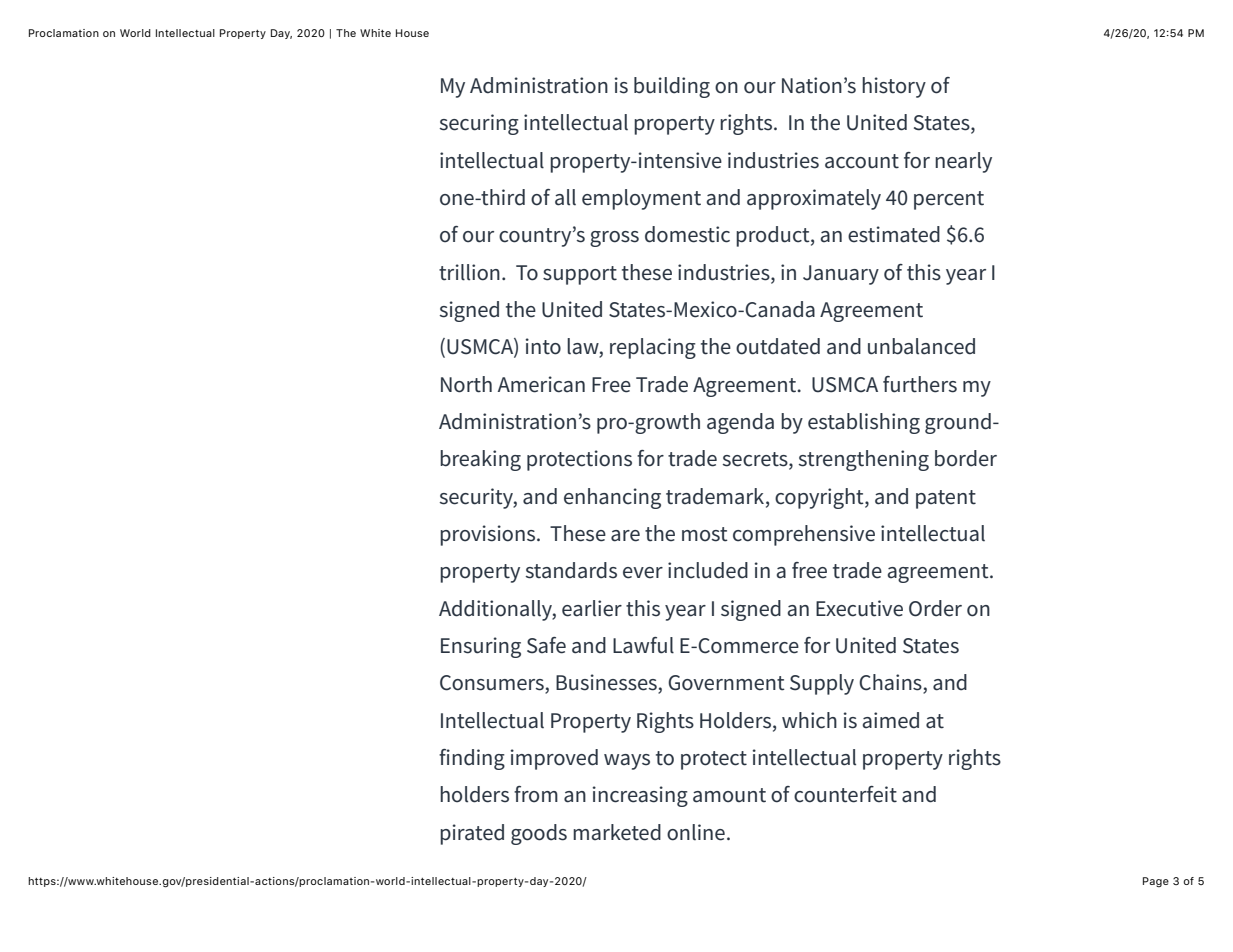 Image resolution: width=1233 pixels, height=952 pixels. I want to click on nearly, so click(963, 162).
